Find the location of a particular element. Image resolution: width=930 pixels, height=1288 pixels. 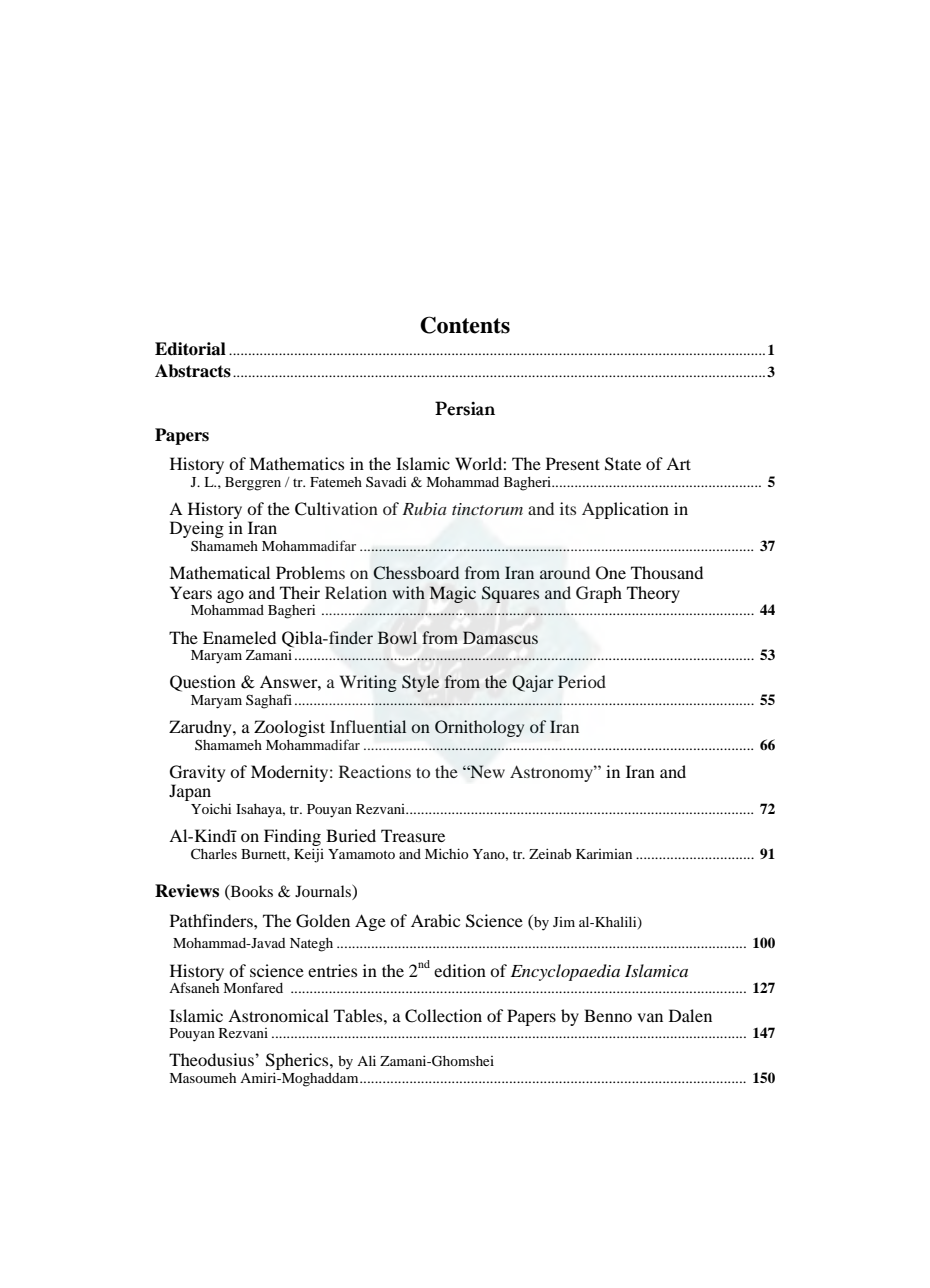

Period is located at coordinates (582, 681).
